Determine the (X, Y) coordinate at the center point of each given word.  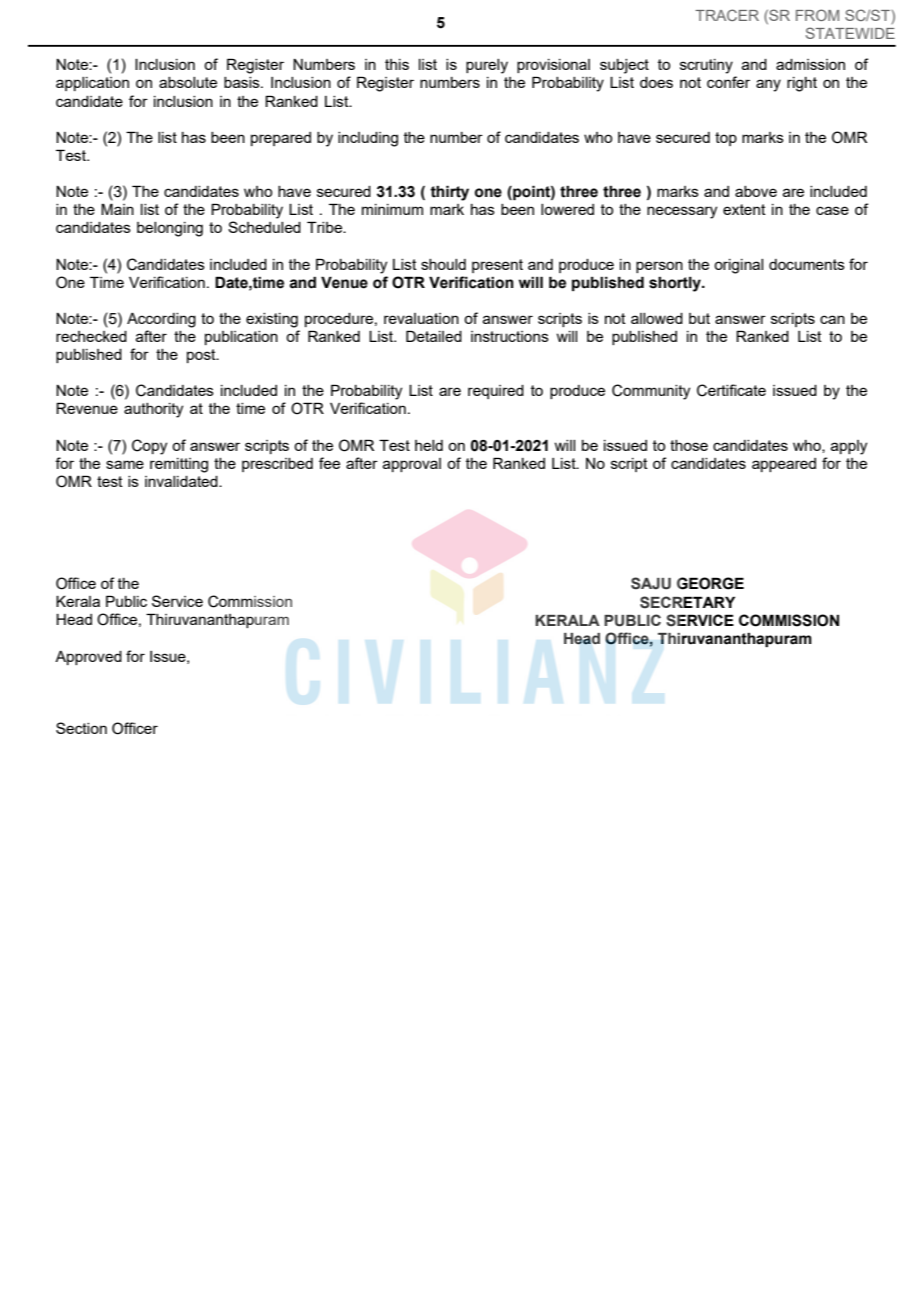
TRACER (727, 15)
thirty (449, 193)
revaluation (421, 318)
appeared (784, 465)
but (699, 318)
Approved (88, 658)
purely (487, 66)
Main (117, 209)
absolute (188, 82)
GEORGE (710, 583)
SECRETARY (687, 602)
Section (81, 728)
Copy (149, 447)
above (756, 191)
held (429, 445)
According (161, 320)
